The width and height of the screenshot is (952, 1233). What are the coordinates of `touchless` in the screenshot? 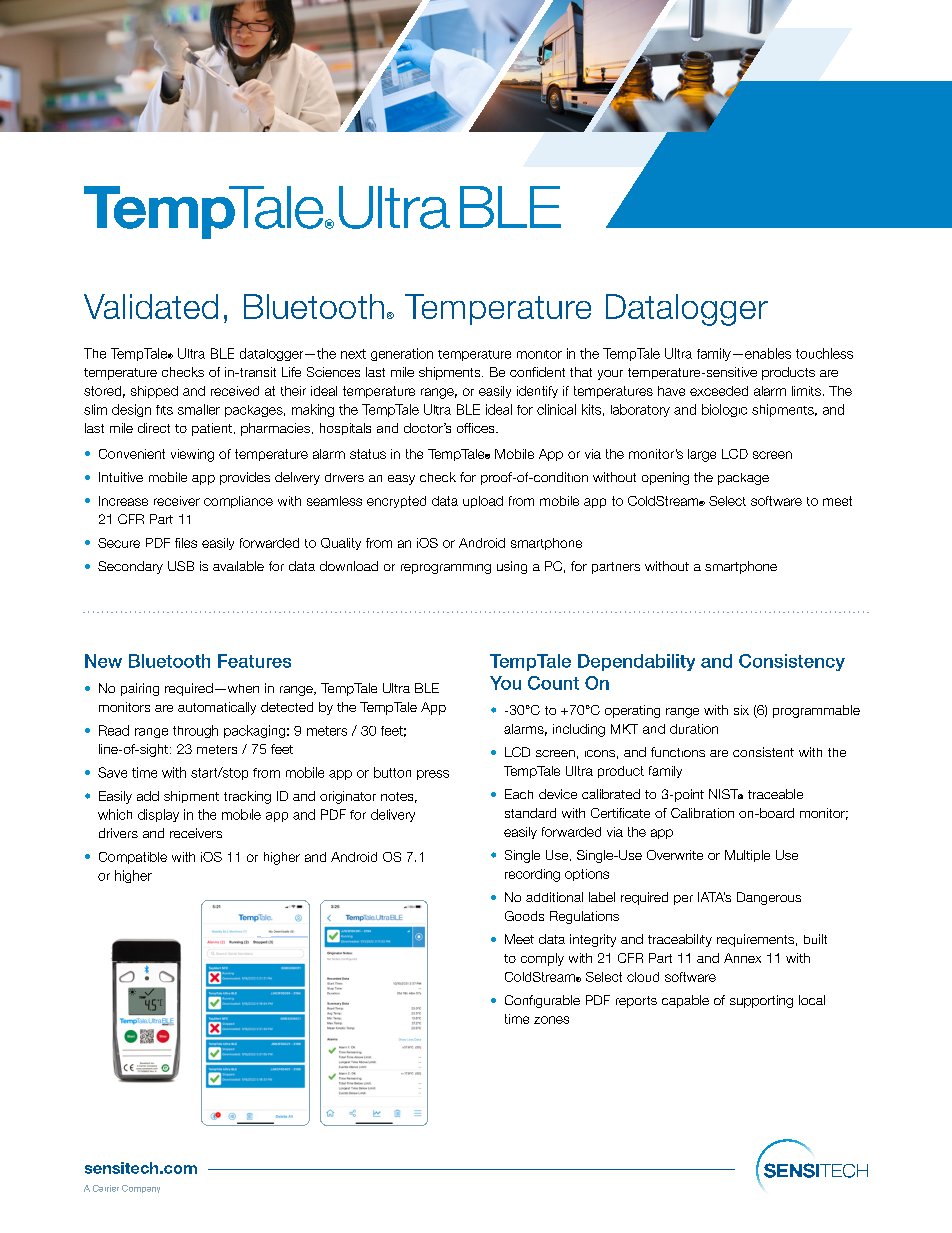 It's located at (824, 353).
